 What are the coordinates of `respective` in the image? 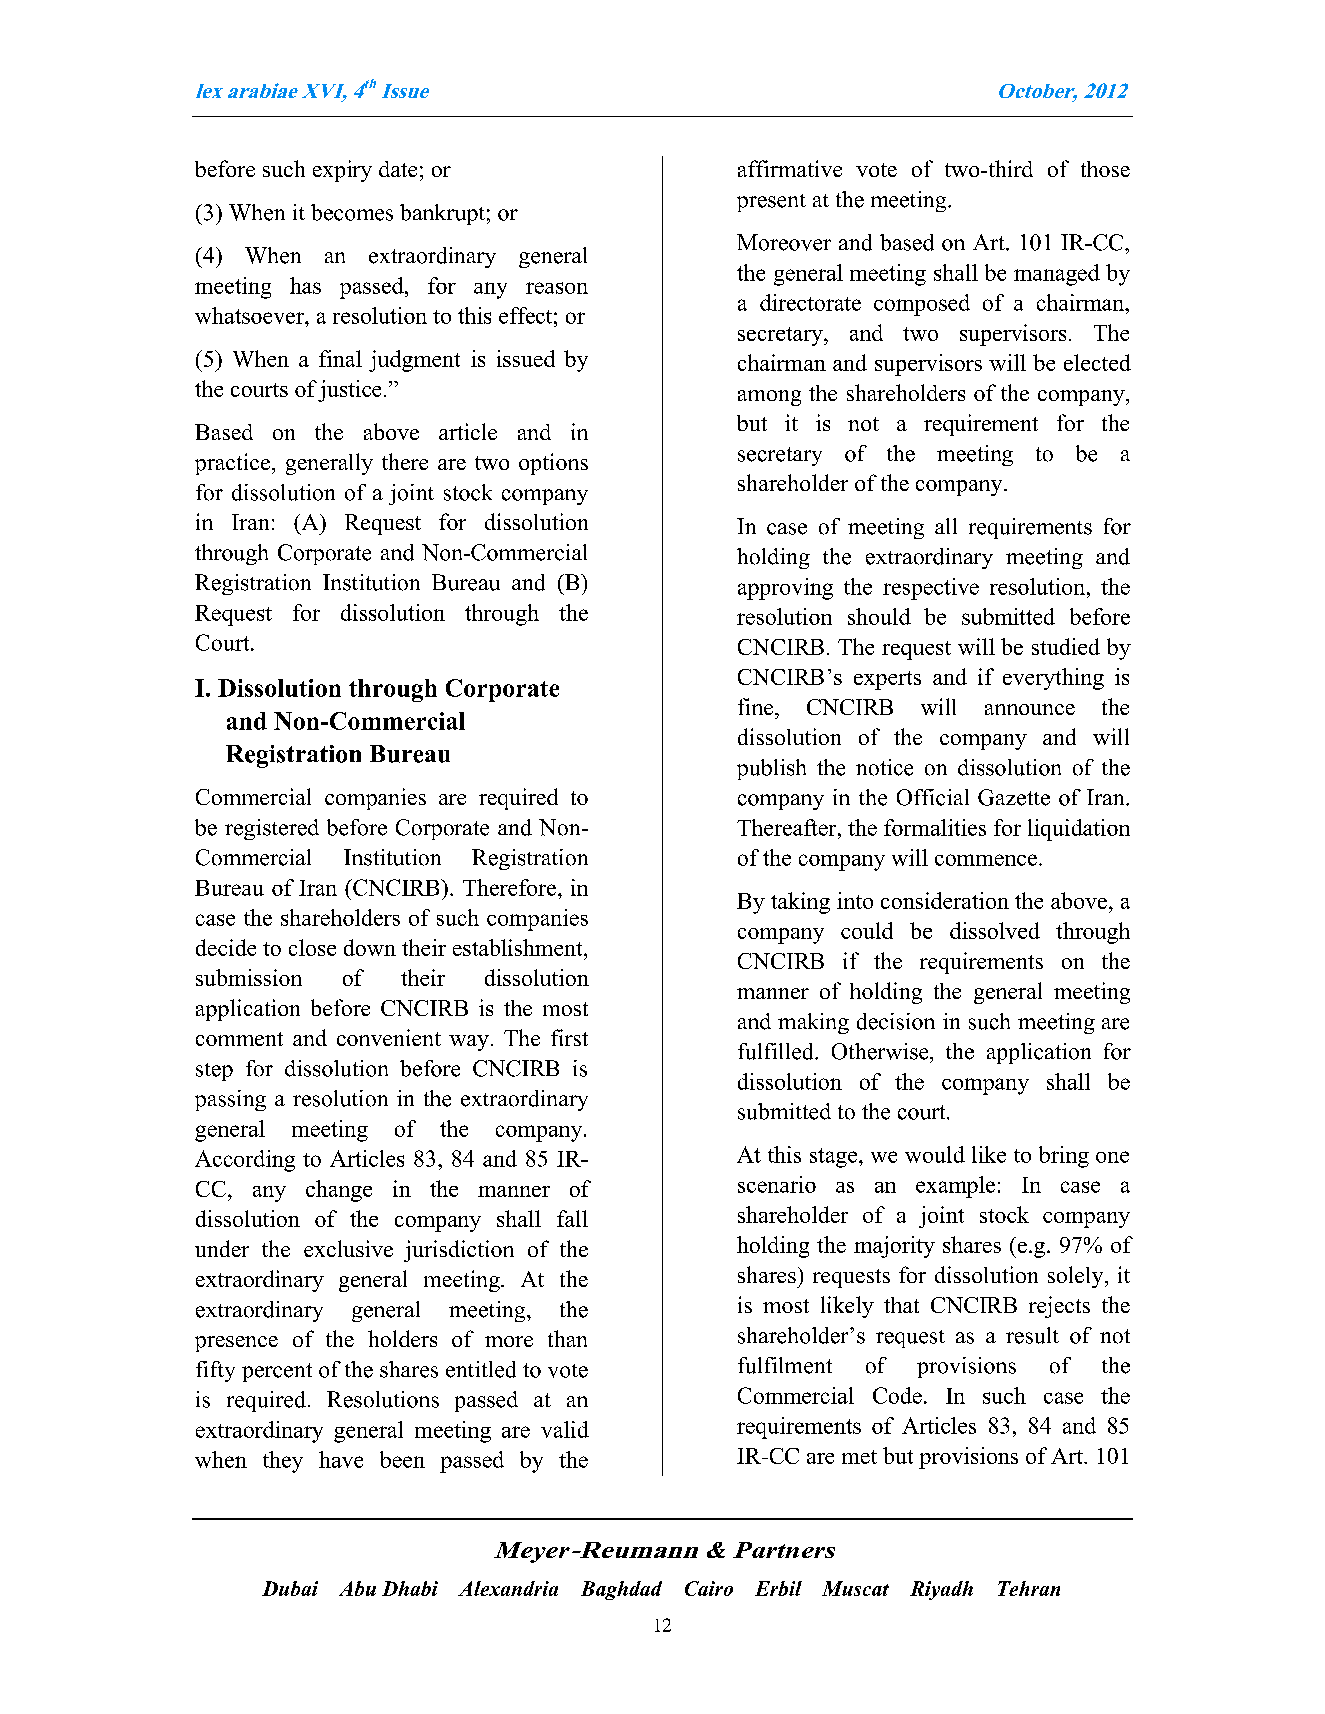 It's located at (931, 589).
